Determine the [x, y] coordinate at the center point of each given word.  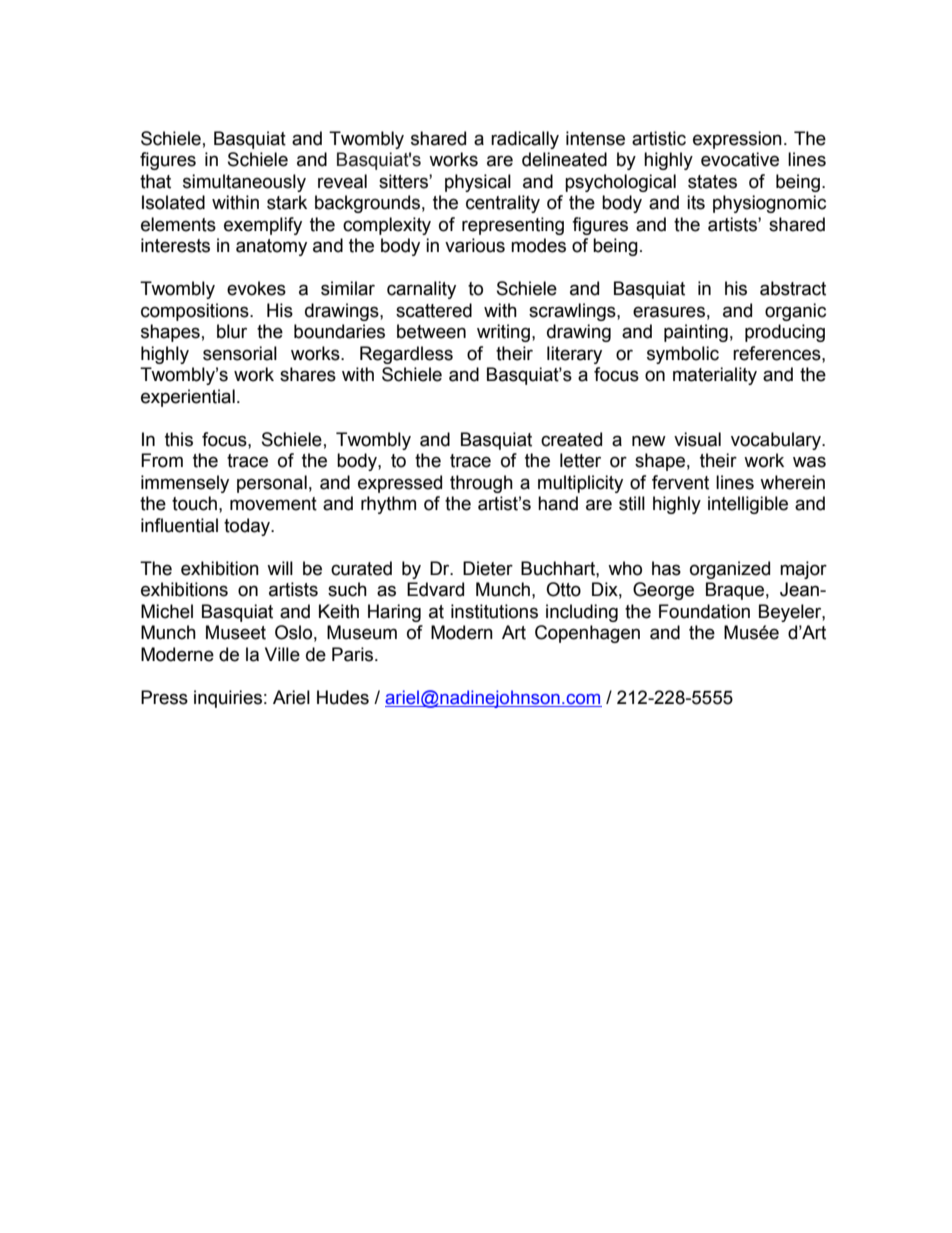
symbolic [683, 355]
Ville [282, 654]
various [475, 245]
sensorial [240, 353]
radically [525, 140]
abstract [793, 288]
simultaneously [244, 183]
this [179, 439]
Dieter [488, 568]
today [248, 527]
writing [503, 333]
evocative [740, 159]
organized [730, 570]
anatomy [271, 247]
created [571, 439]
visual [697, 439]
